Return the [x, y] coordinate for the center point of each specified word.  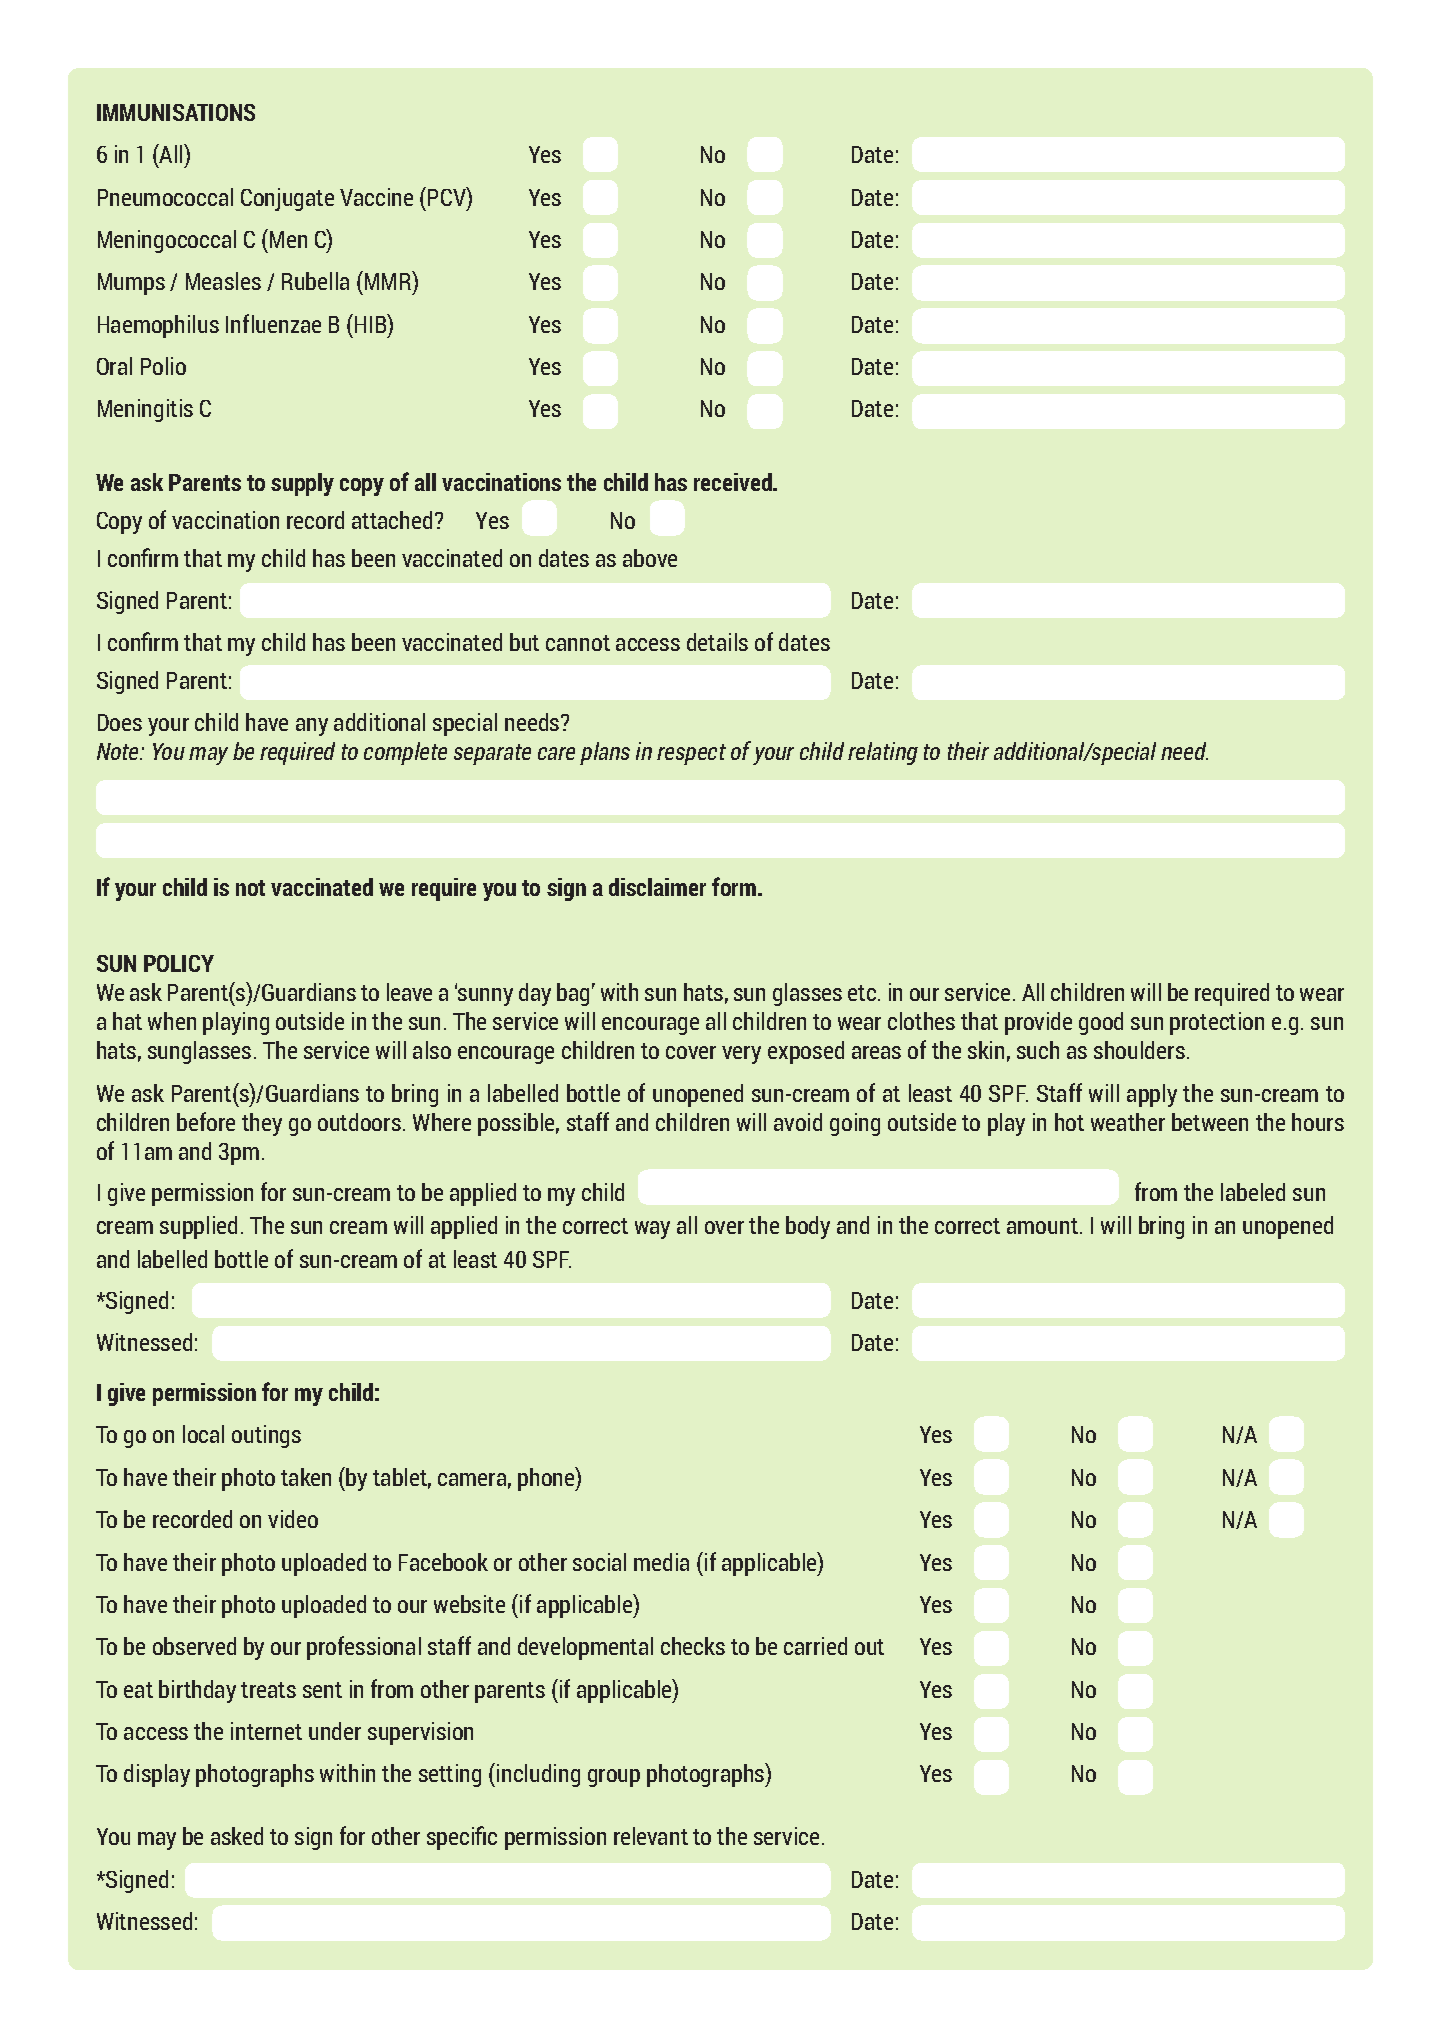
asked [237, 1836]
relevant [651, 1836]
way [652, 1230]
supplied [198, 1227]
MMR [388, 280]
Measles [223, 281]
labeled [1253, 1192]
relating [883, 753]
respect [691, 754]
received [734, 482]
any [312, 727]
